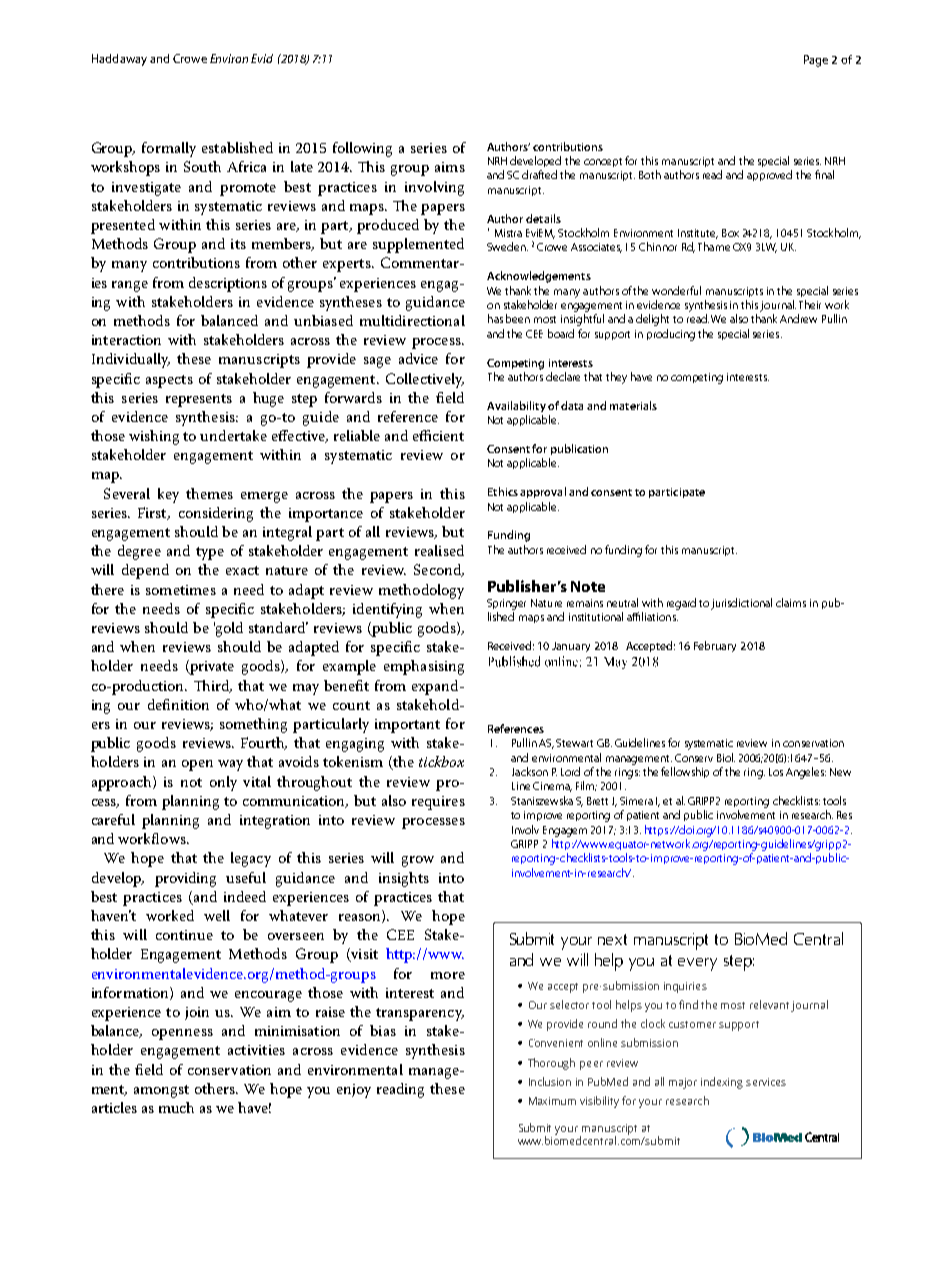 The width and height of the screenshot is (952, 1265). What do you see at coordinates (176, 1107) in the screenshot?
I see `much` at bounding box center [176, 1107].
